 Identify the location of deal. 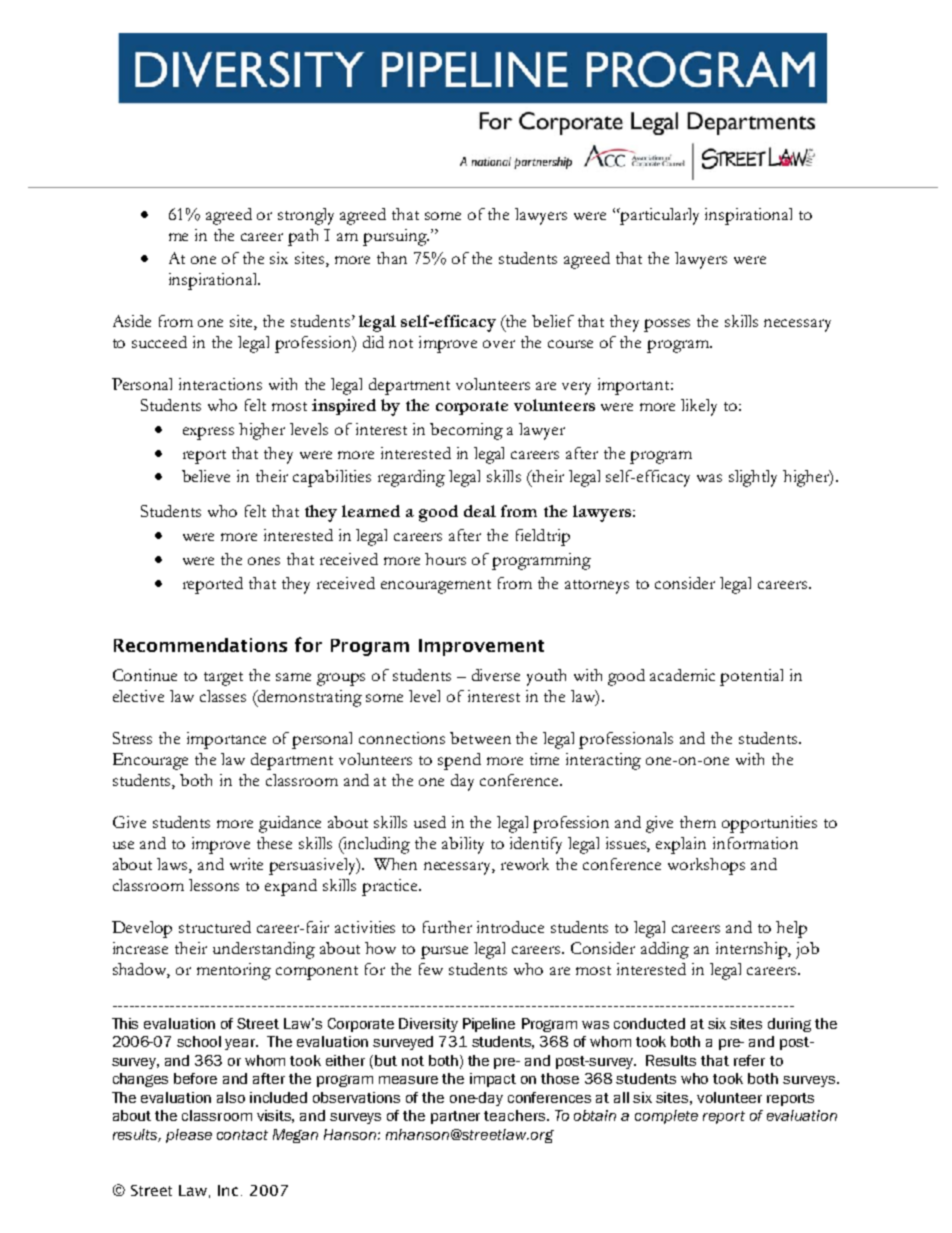
(480, 511).
